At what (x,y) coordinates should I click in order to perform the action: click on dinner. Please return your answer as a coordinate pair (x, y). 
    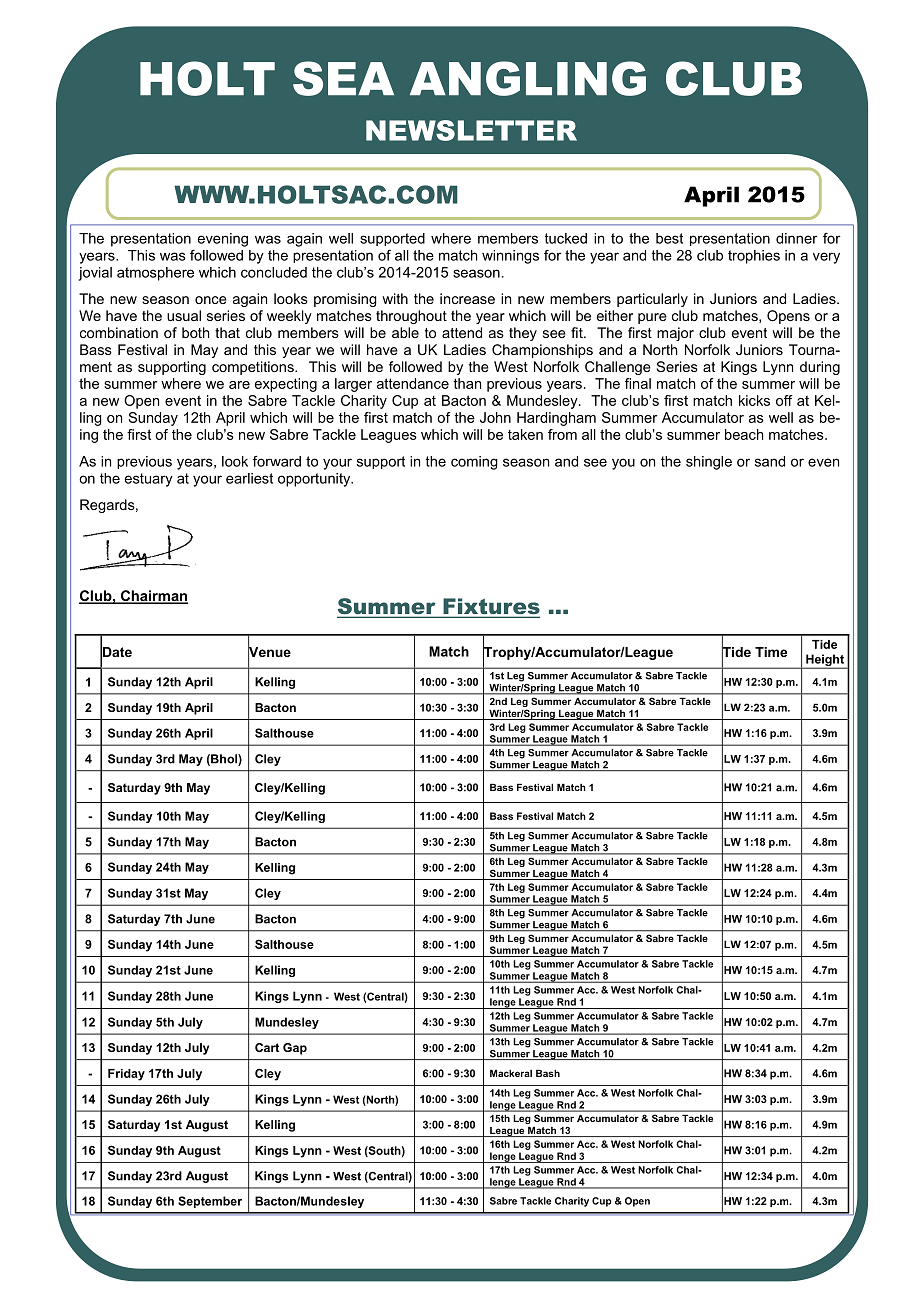
    Looking at the image, I should click on (797, 238).
